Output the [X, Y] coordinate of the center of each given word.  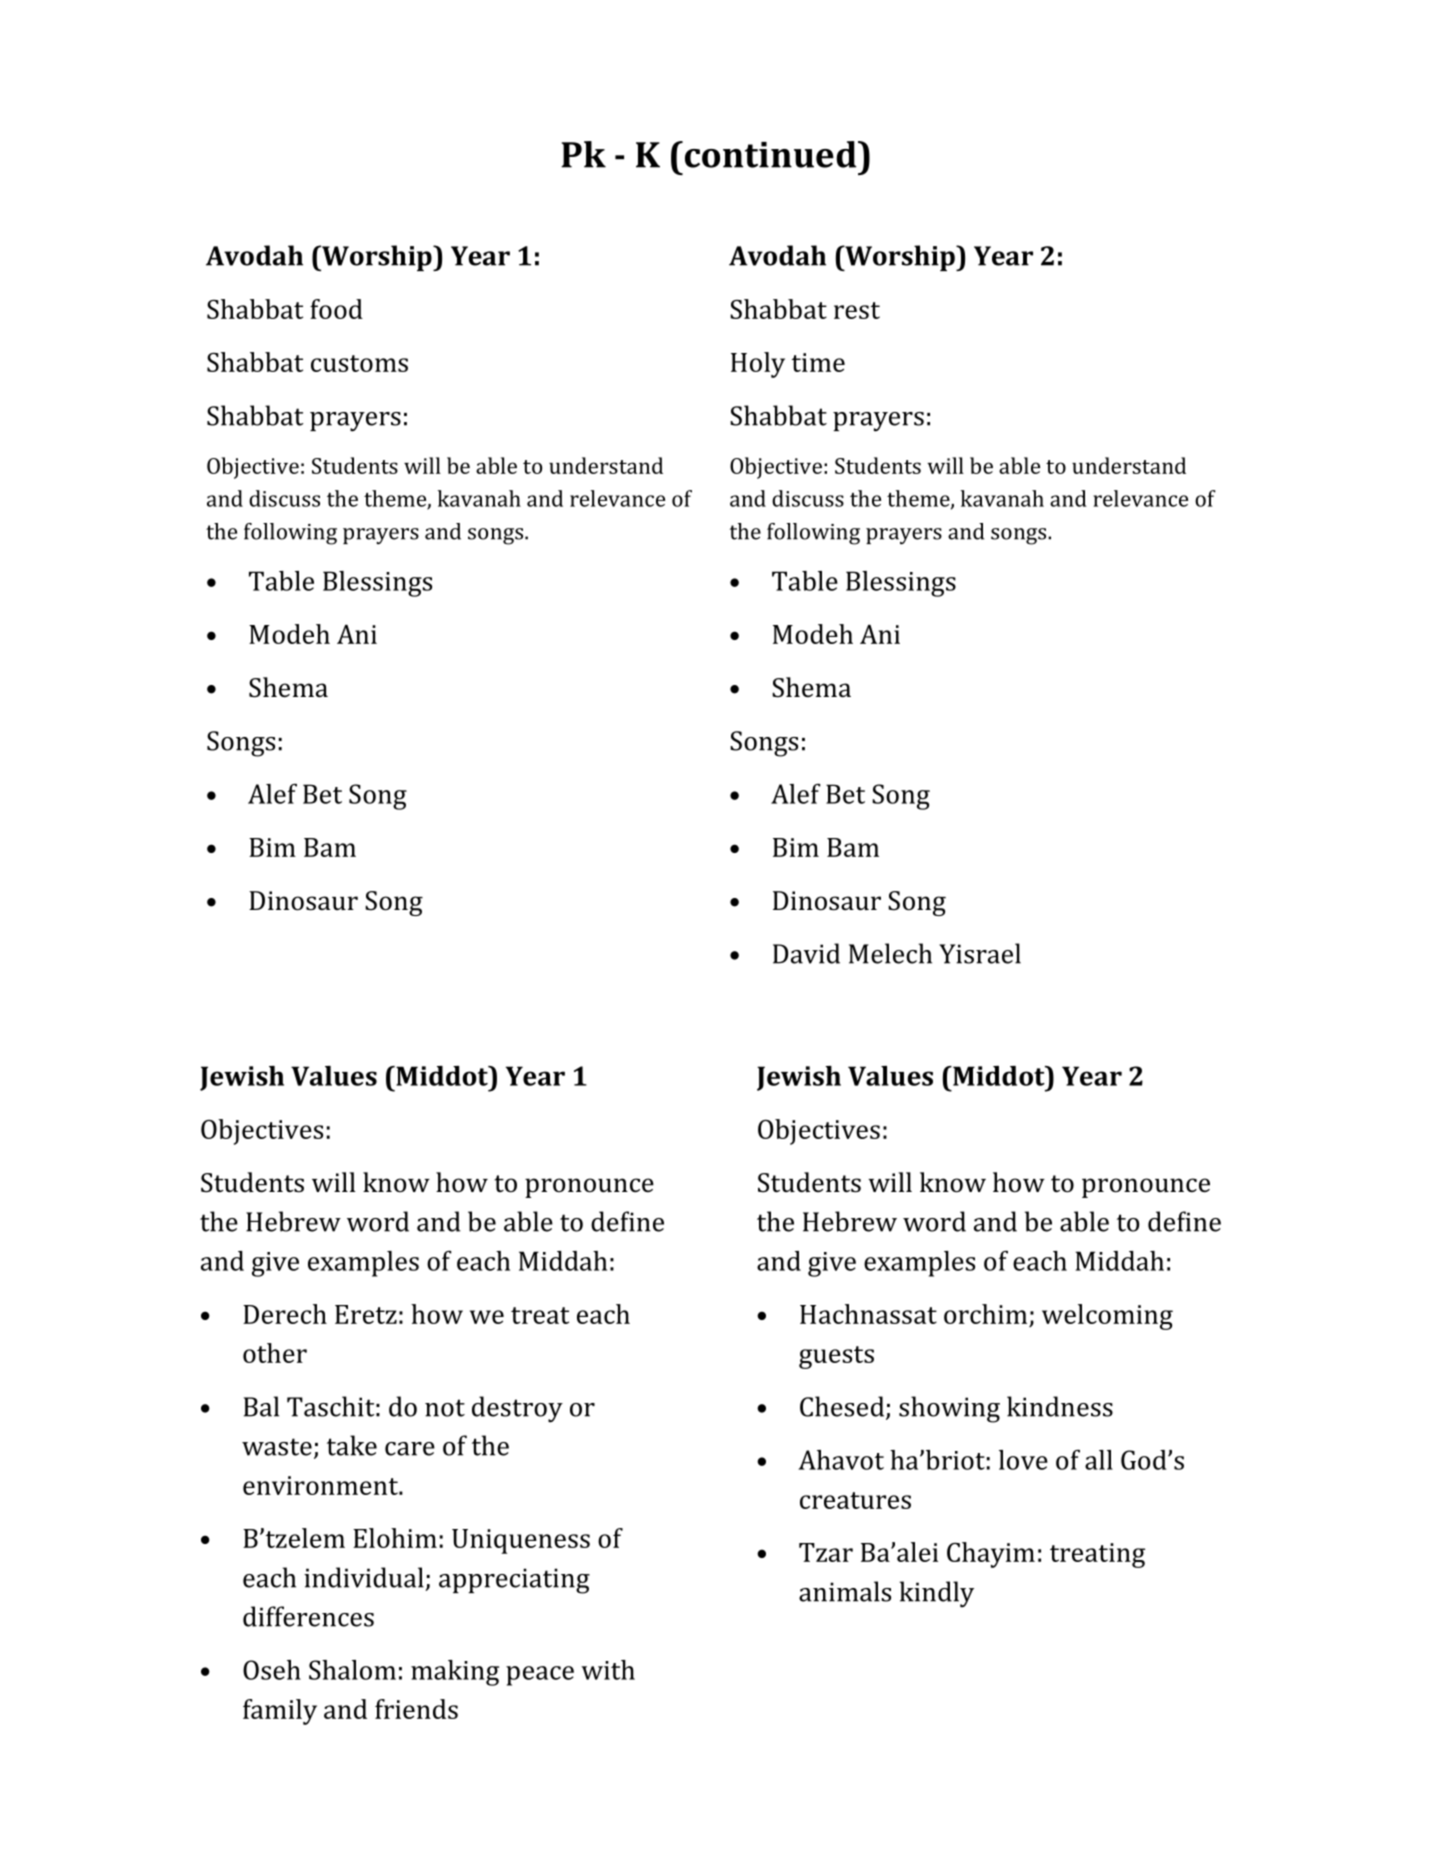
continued [772, 154]
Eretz [366, 1314]
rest [857, 310]
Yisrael [980, 953]
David [806, 953]
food [336, 309]
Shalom [352, 1670]
